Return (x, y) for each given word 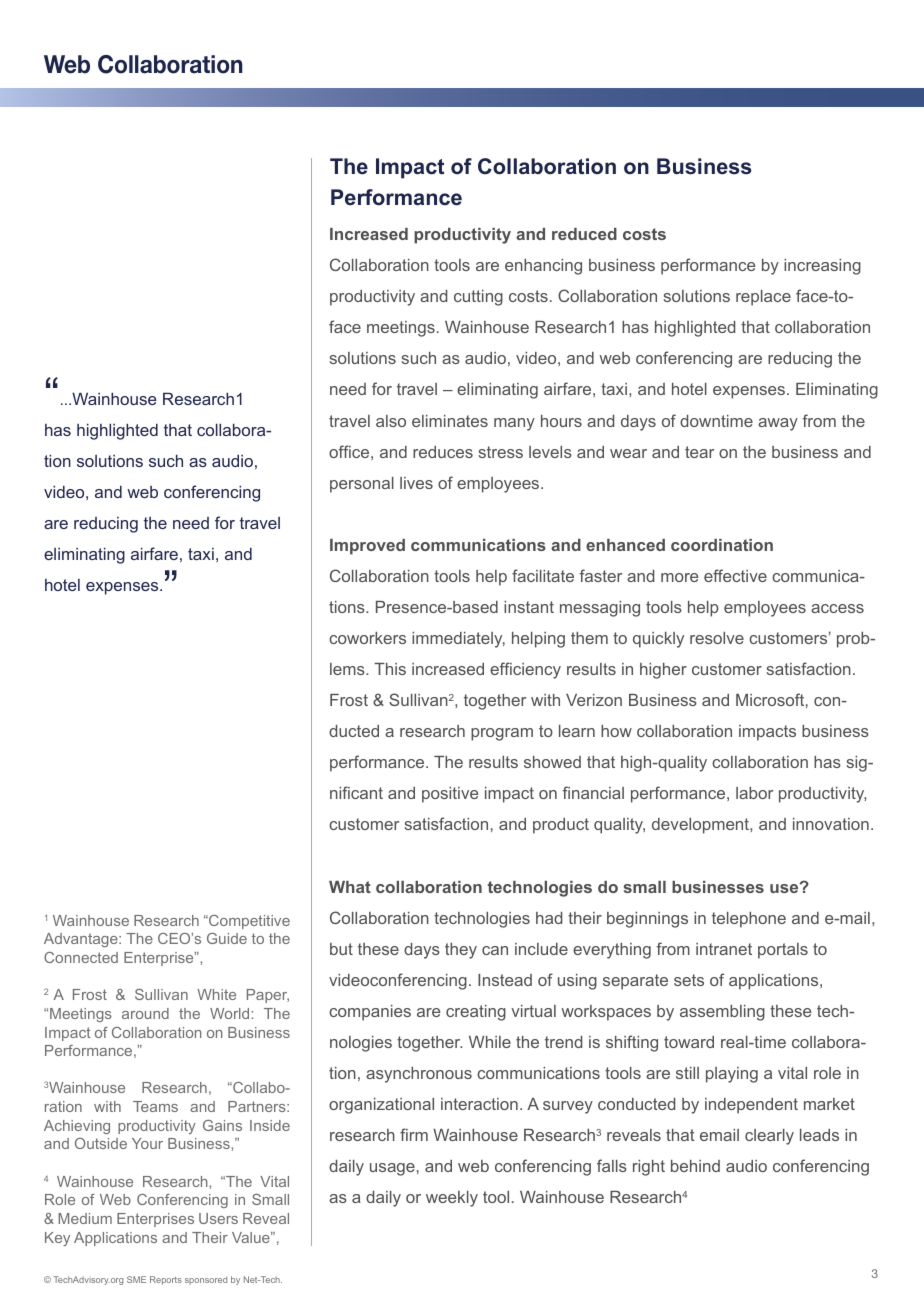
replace (763, 298)
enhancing (543, 267)
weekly (452, 1199)
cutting (478, 298)
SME (136, 1279)
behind (695, 1166)
